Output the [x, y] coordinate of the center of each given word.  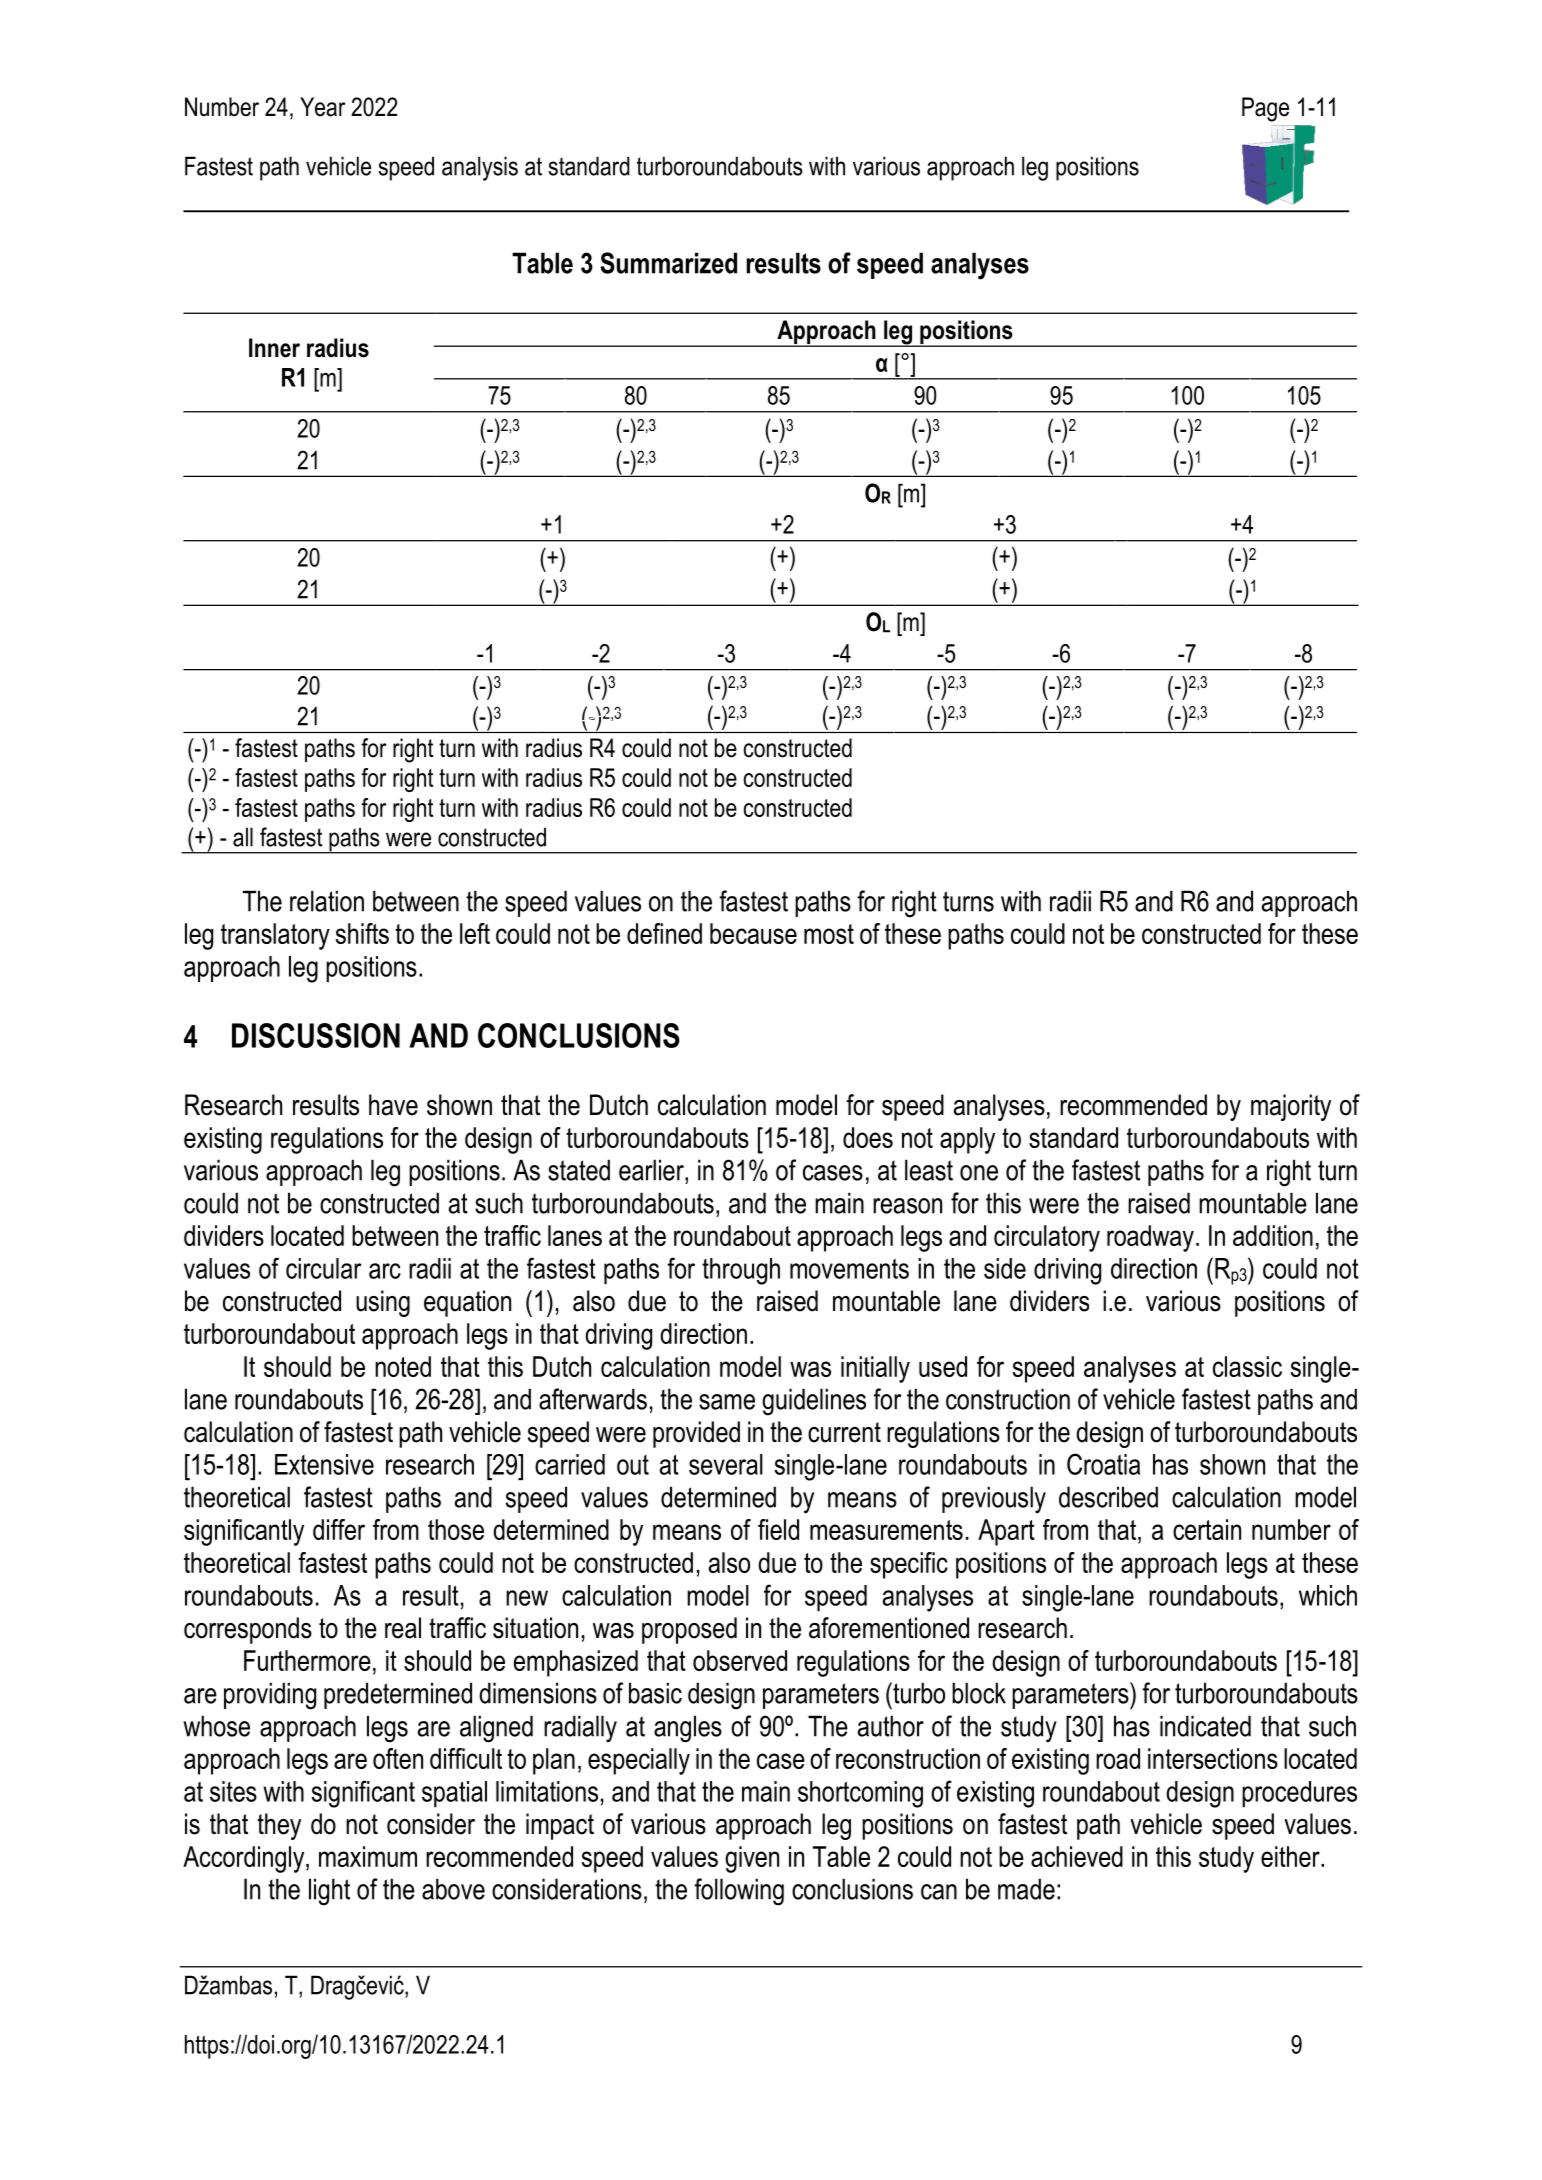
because [753, 933]
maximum [368, 1856]
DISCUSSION [316, 1035]
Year [322, 107]
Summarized [668, 263]
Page [1265, 109]
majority [1291, 1107]
